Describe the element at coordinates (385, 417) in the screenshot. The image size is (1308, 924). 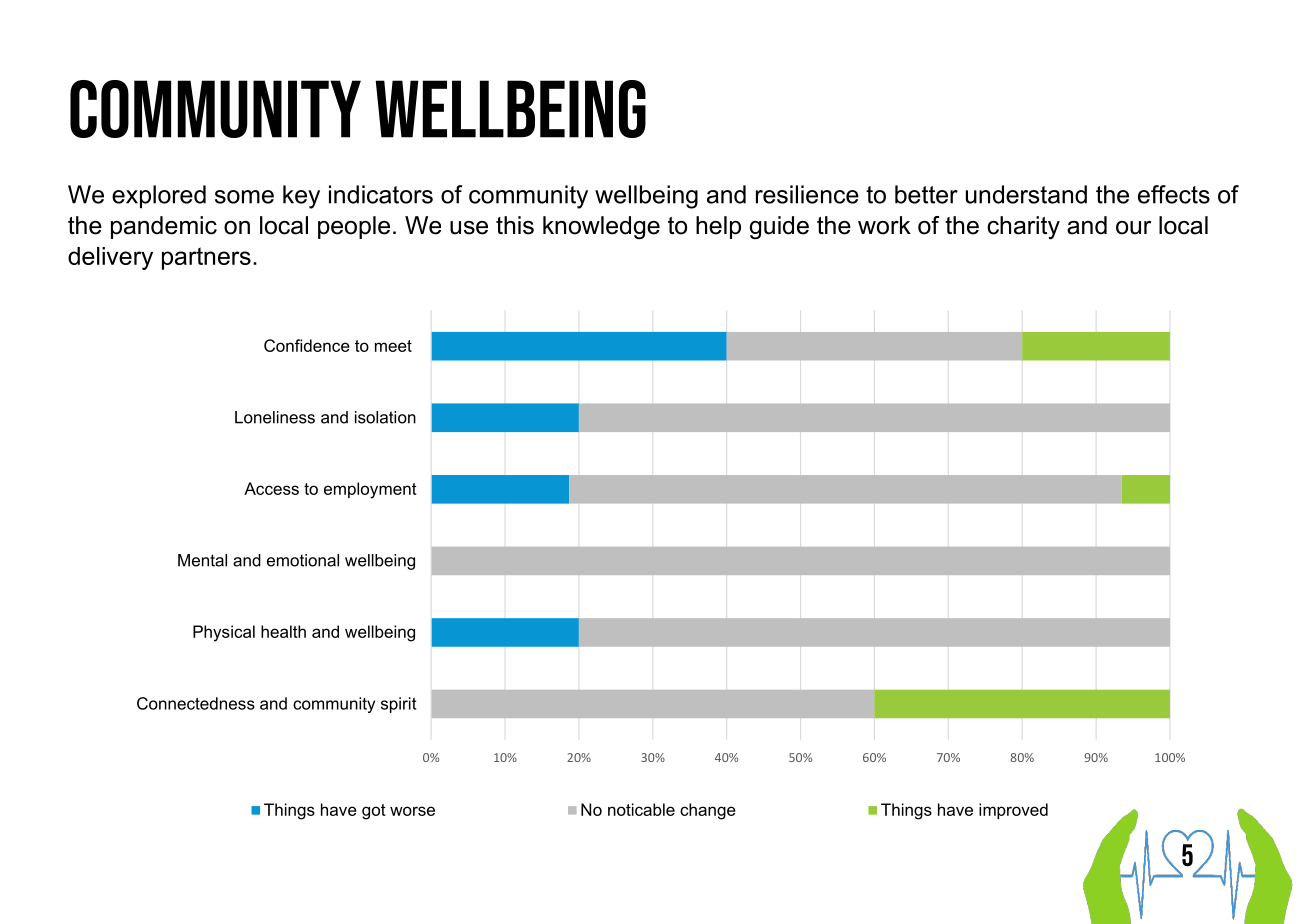
I see `isolation` at that location.
